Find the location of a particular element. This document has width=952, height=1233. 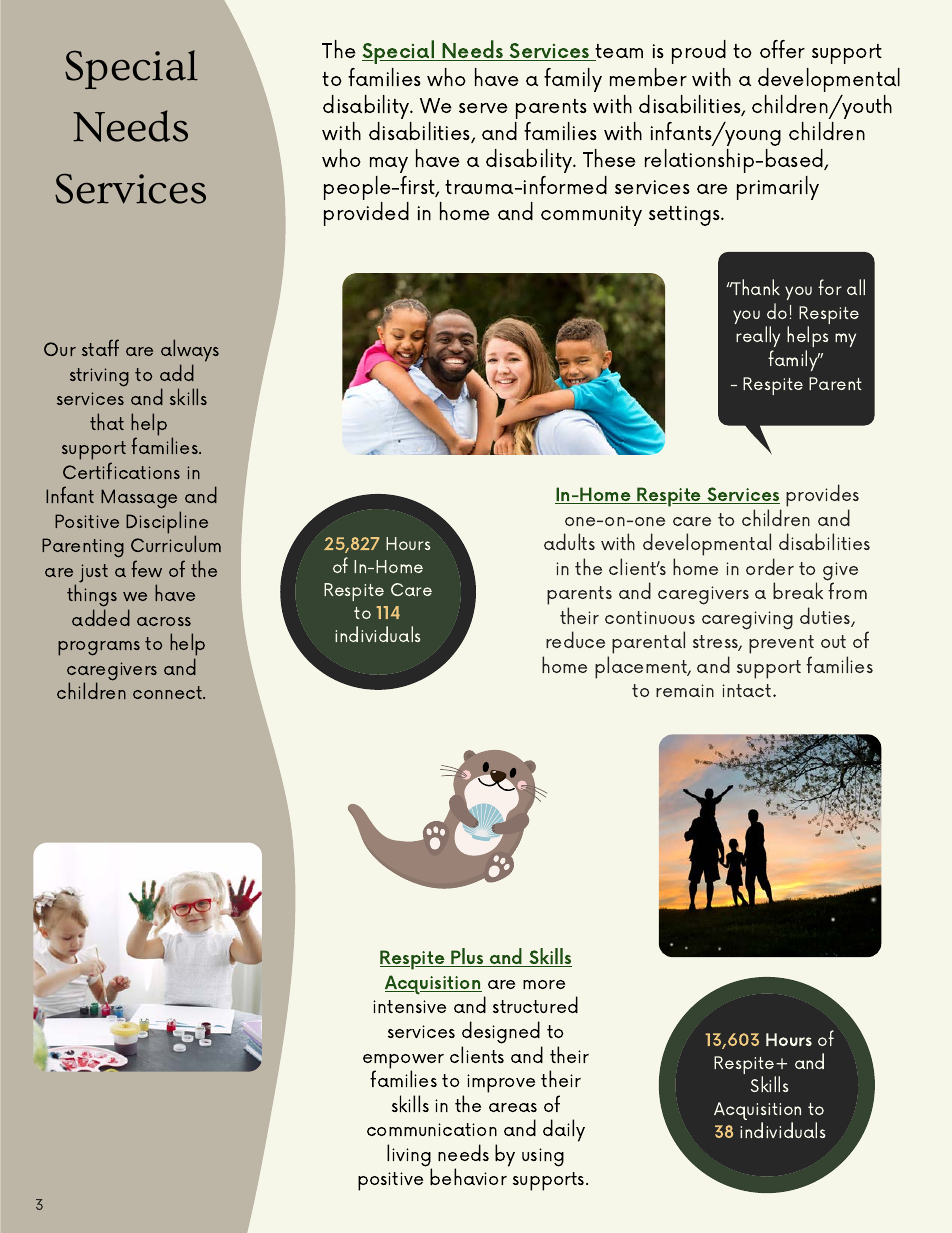

serve is located at coordinates (483, 108).
